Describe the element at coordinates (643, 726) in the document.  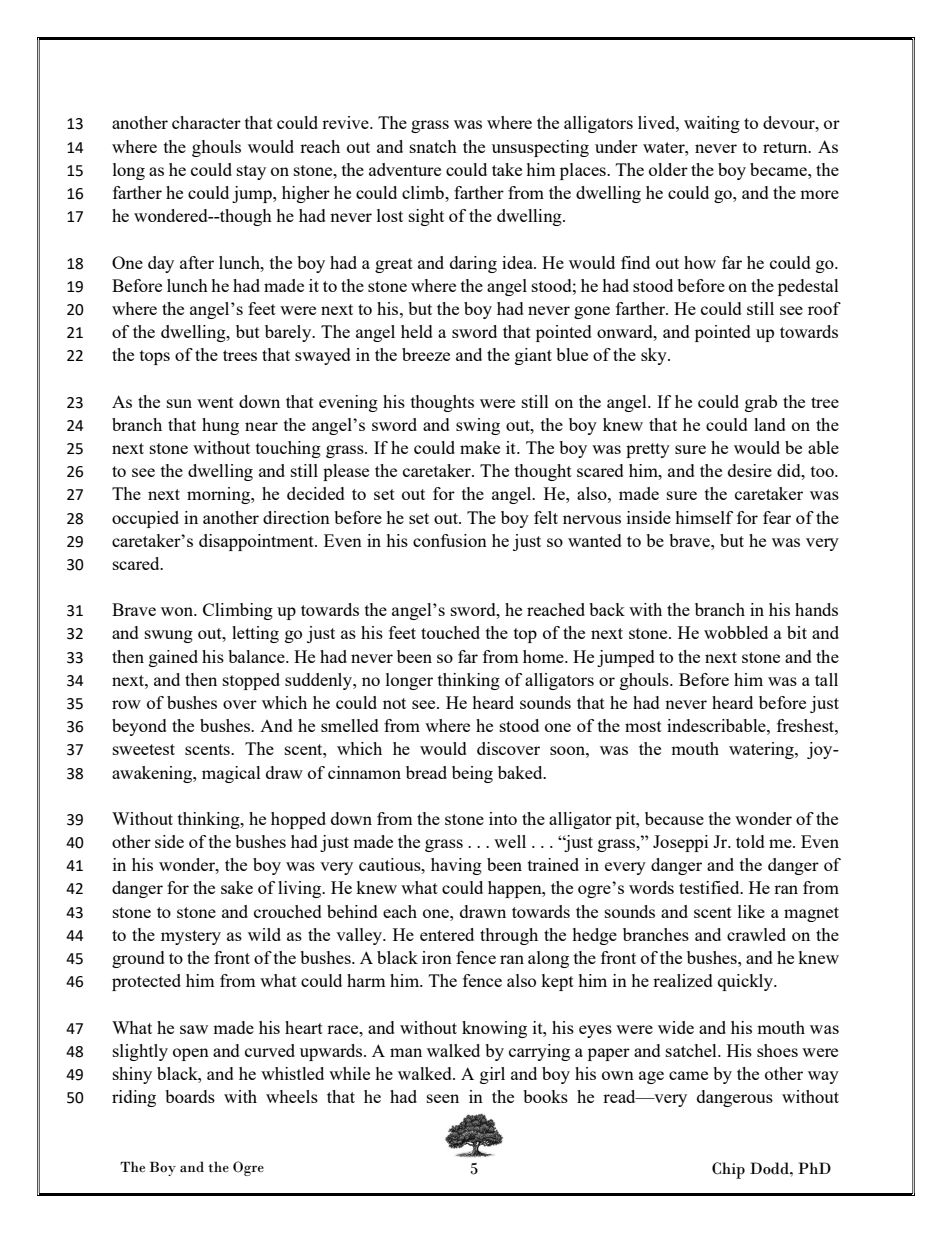
I see `most` at that location.
